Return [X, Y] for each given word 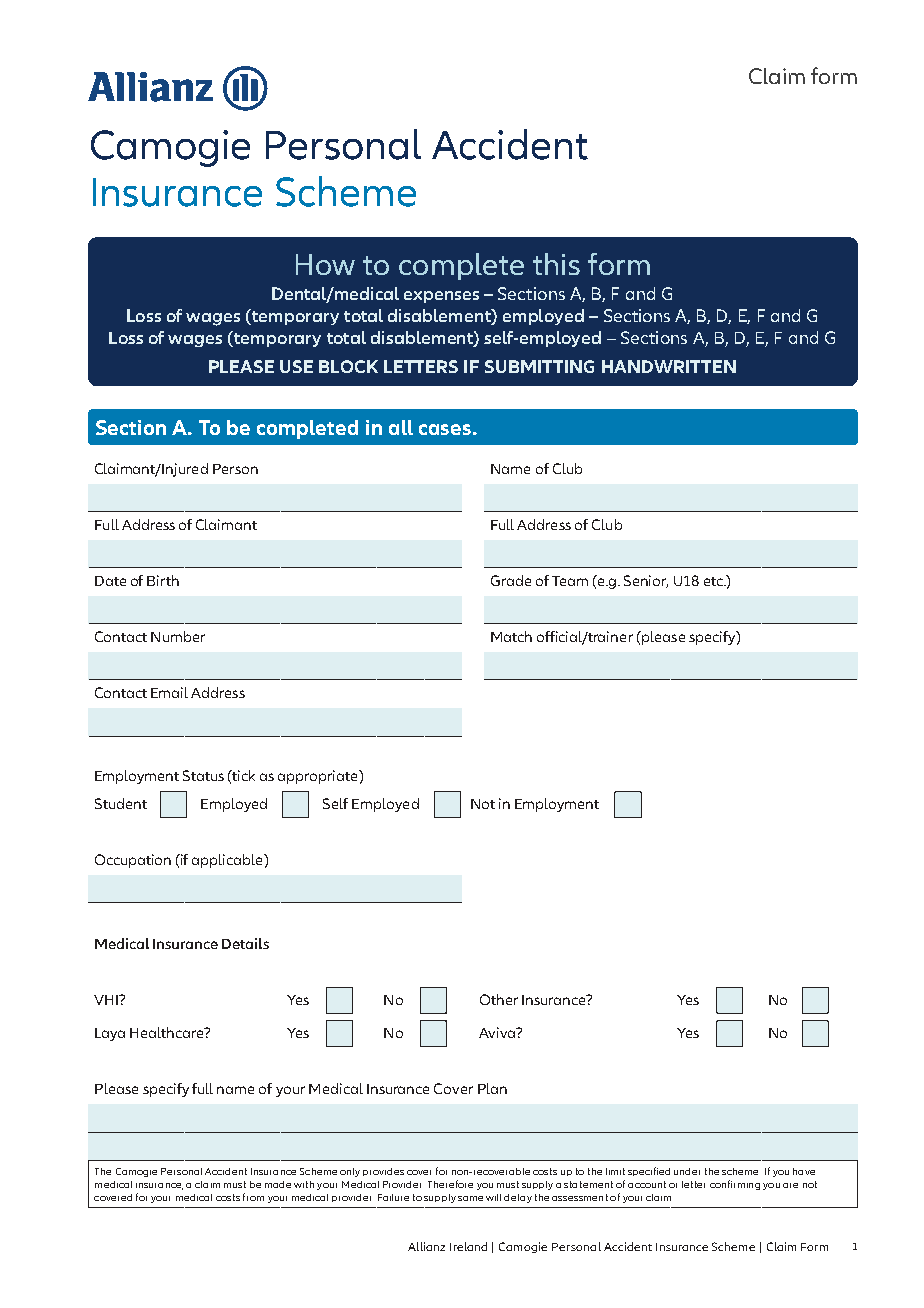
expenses [441, 297]
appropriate [319, 777]
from [253, 1197]
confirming [735, 1185]
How [325, 264]
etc [714, 581]
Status [203, 775]
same [470, 1198]
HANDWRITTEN [669, 366]
